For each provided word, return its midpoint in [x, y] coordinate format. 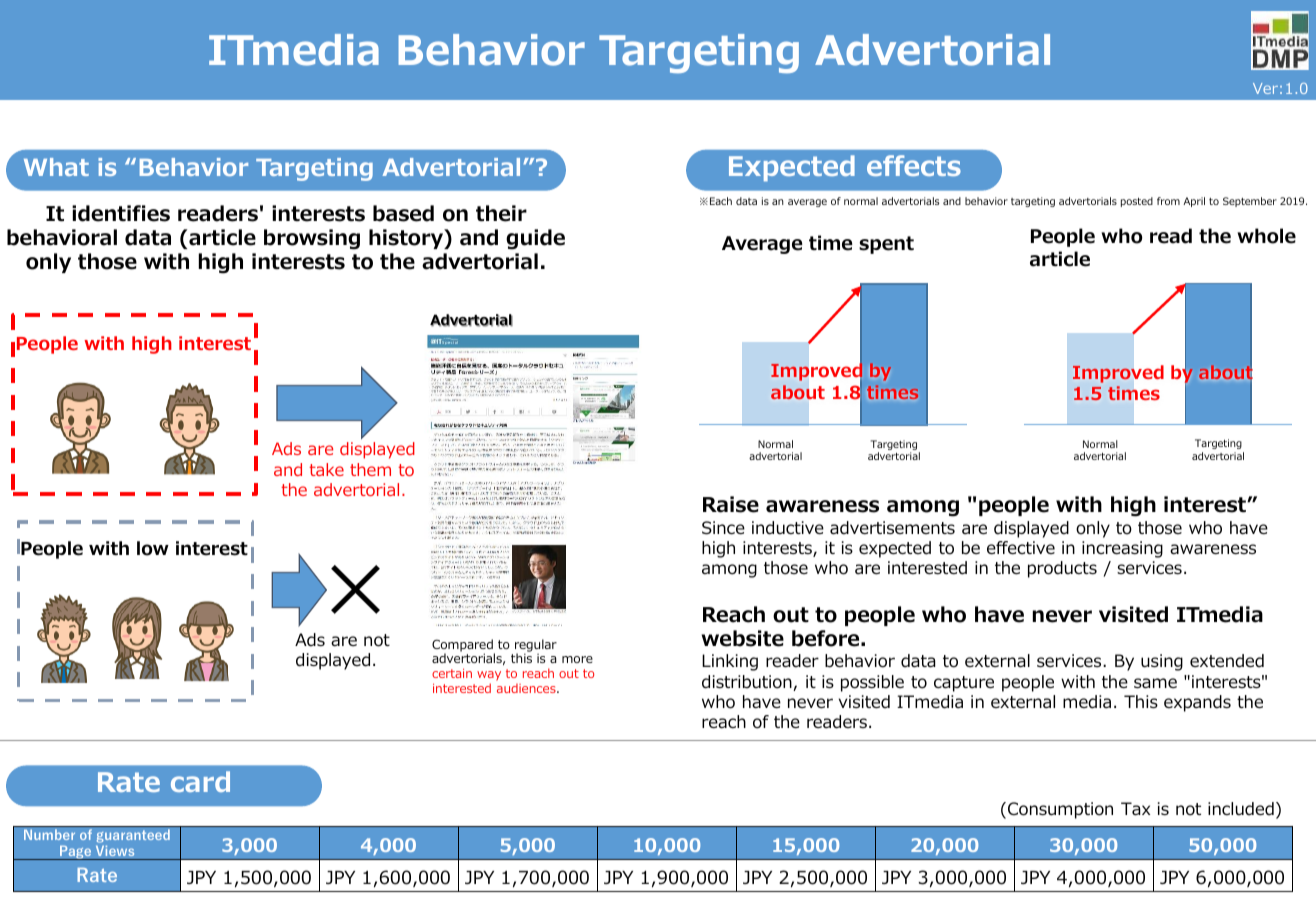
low [153, 548]
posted [1137, 202]
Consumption [1060, 810]
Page [76, 852]
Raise [731, 504]
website [743, 638]
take [326, 469]
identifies [121, 213]
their [501, 213]
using [1162, 662]
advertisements [892, 528]
